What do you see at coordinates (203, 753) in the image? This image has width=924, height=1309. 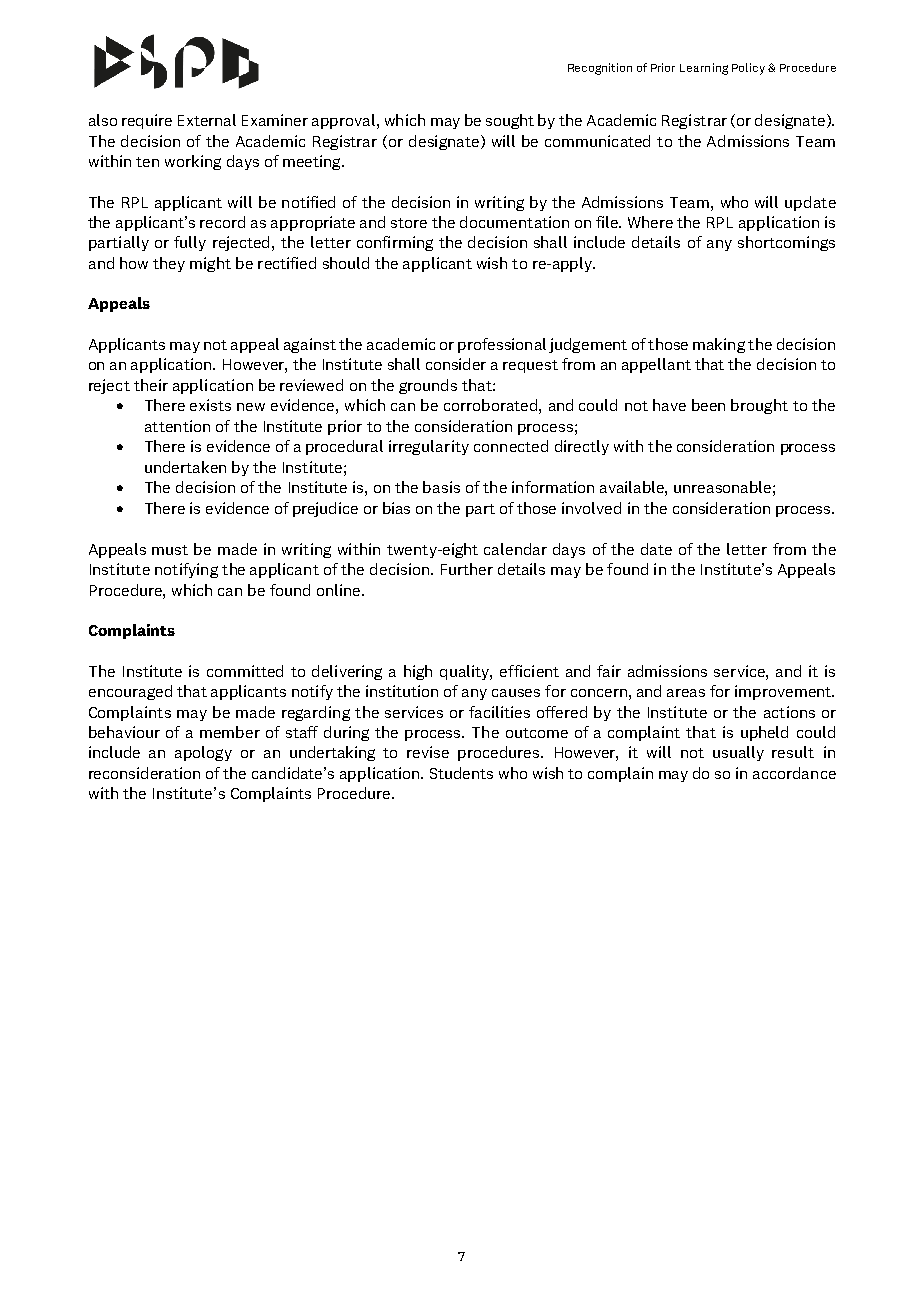 I see `apology` at bounding box center [203, 753].
